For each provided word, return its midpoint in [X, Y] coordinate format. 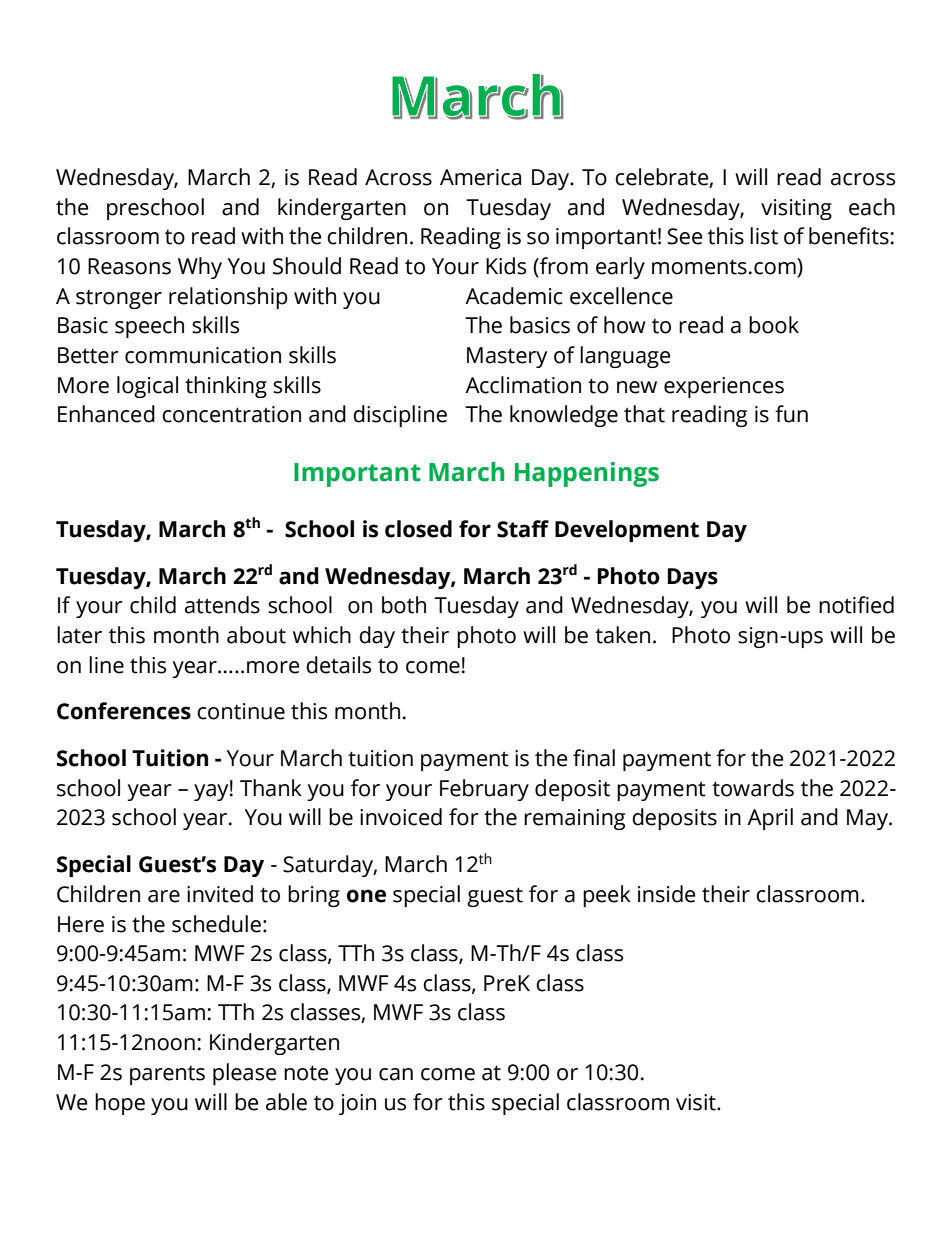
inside [667, 894]
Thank [271, 788]
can [396, 1074]
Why [200, 268]
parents [167, 1075]
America [480, 177]
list [764, 236]
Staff [523, 529]
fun [791, 414]
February [484, 790]
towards [753, 788]
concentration [231, 414]
